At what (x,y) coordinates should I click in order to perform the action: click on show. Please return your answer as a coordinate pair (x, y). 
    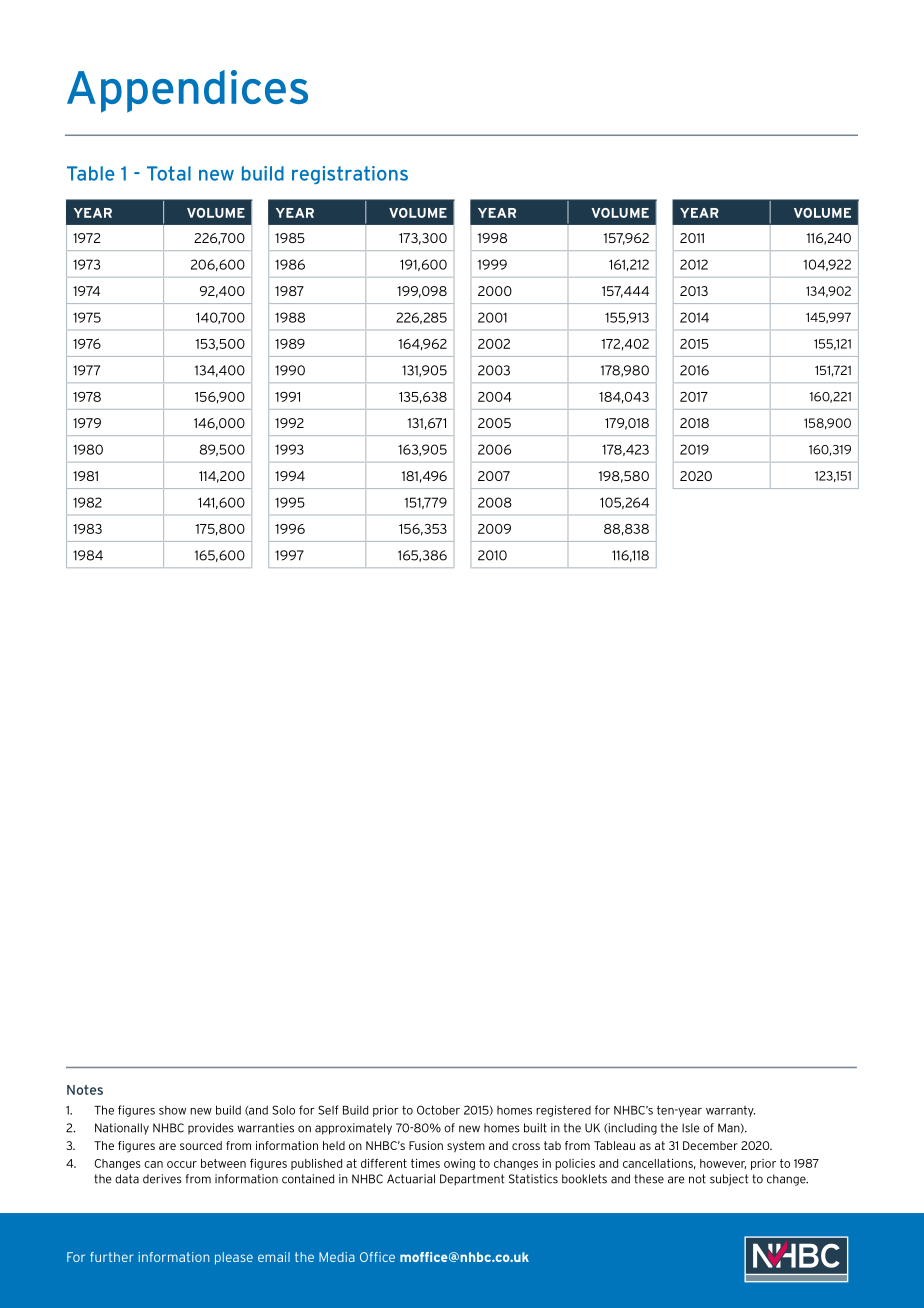
    Looking at the image, I should click on (172, 1110).
